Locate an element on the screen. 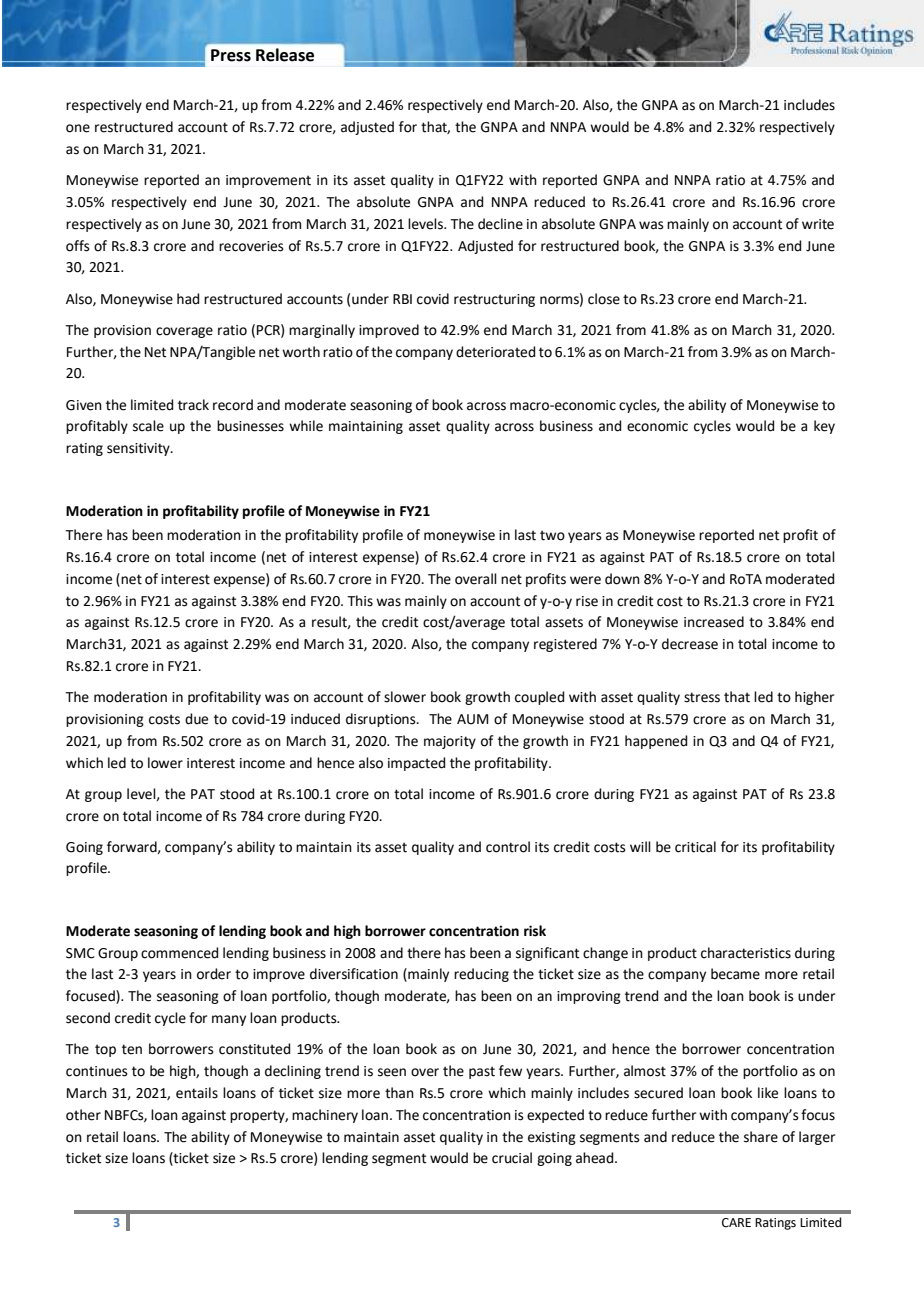 The width and height of the screenshot is (924, 1308). Release is located at coordinates (285, 55).
